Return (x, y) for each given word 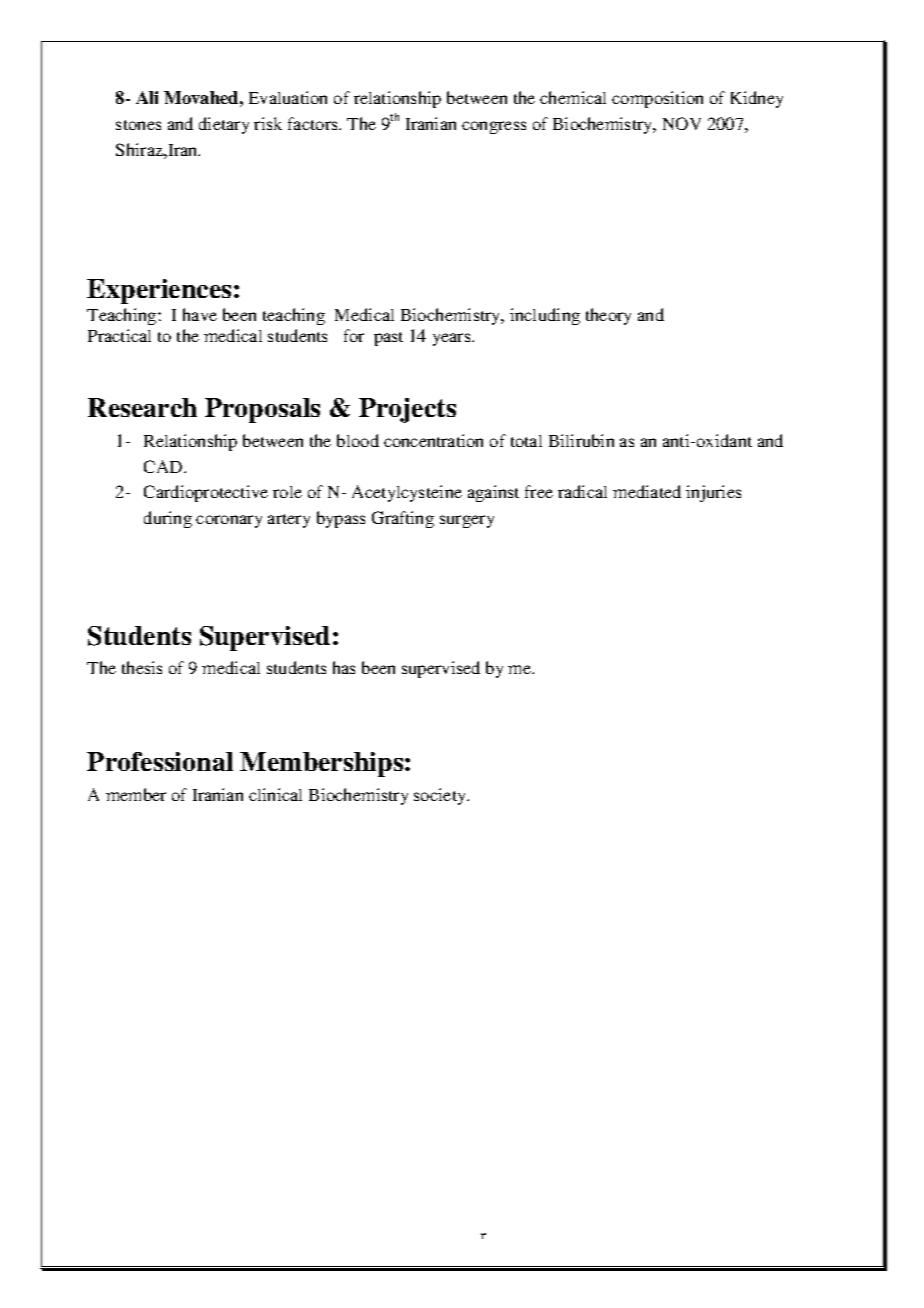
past (388, 339)
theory (608, 316)
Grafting (403, 519)
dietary (224, 125)
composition (657, 99)
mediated (647, 491)
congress (494, 127)
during (168, 519)
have (200, 314)
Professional (160, 761)
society (441, 796)
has (344, 667)
